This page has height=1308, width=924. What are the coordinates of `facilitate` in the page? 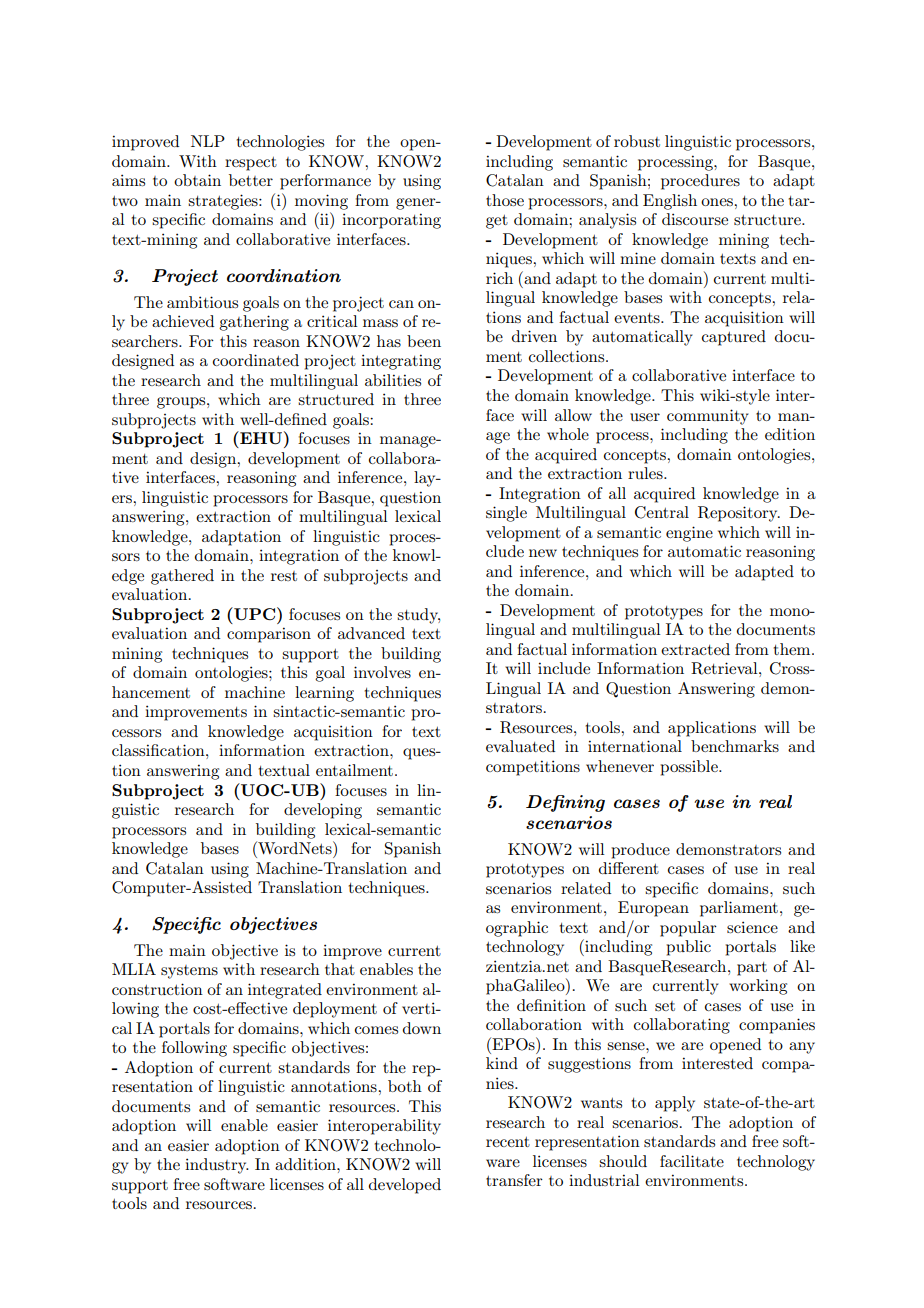 It's located at (692, 1161).
